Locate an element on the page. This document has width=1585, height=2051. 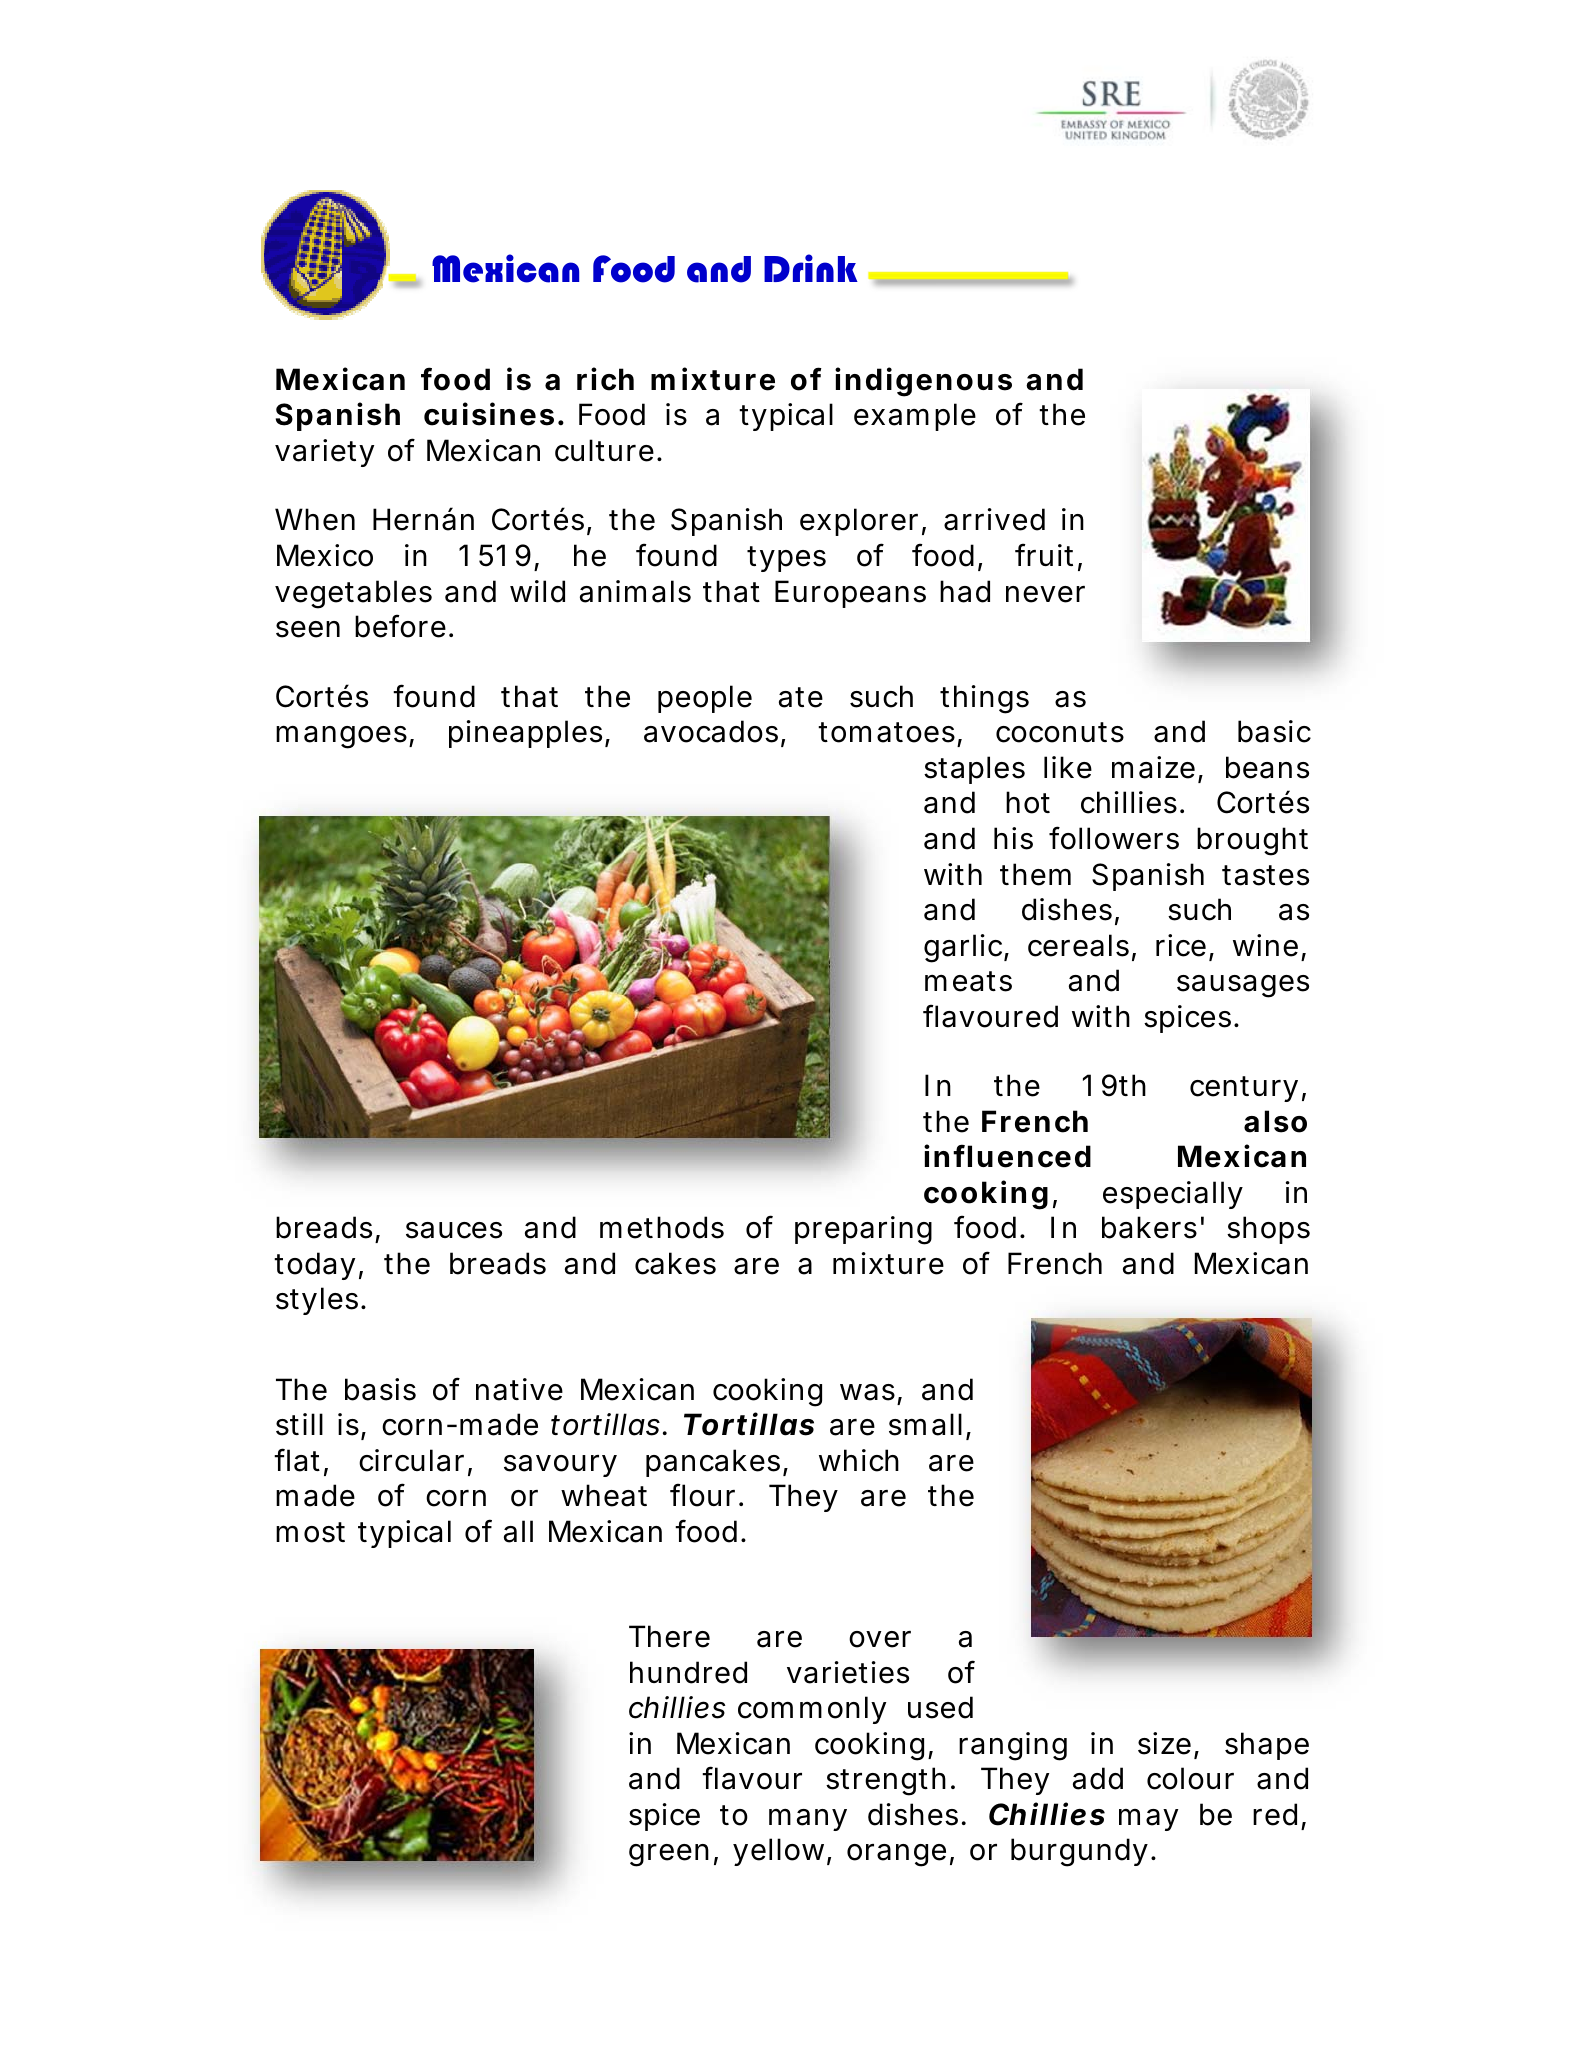
example is located at coordinates (915, 417).
